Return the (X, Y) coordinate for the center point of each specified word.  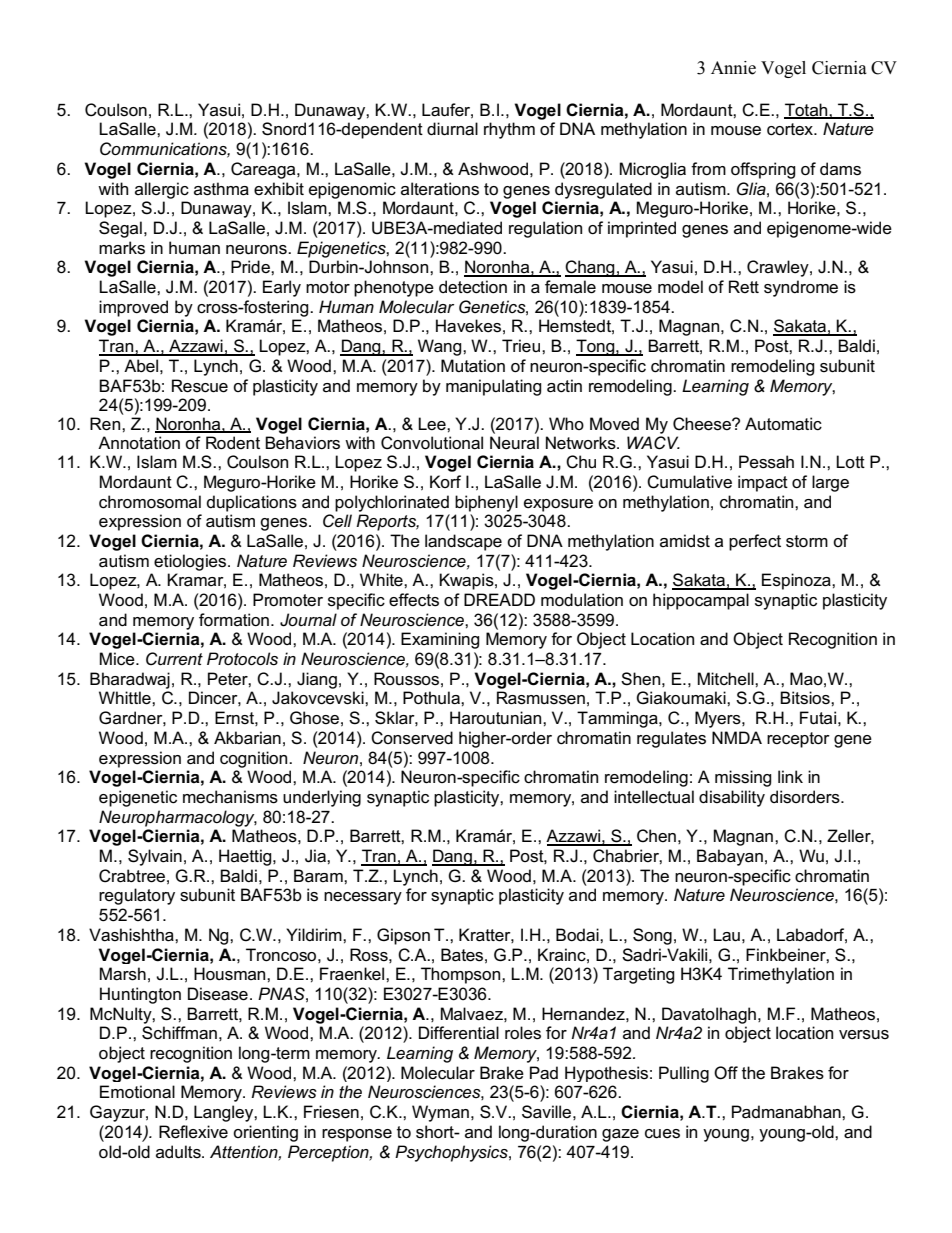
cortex (791, 129)
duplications (252, 503)
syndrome (801, 288)
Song (652, 936)
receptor (798, 740)
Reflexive (193, 1132)
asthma (221, 189)
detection (473, 287)
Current (174, 659)
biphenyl (486, 503)
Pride (251, 266)
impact (763, 483)
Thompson (462, 975)
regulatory (137, 896)
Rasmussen (541, 698)
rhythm (509, 130)
